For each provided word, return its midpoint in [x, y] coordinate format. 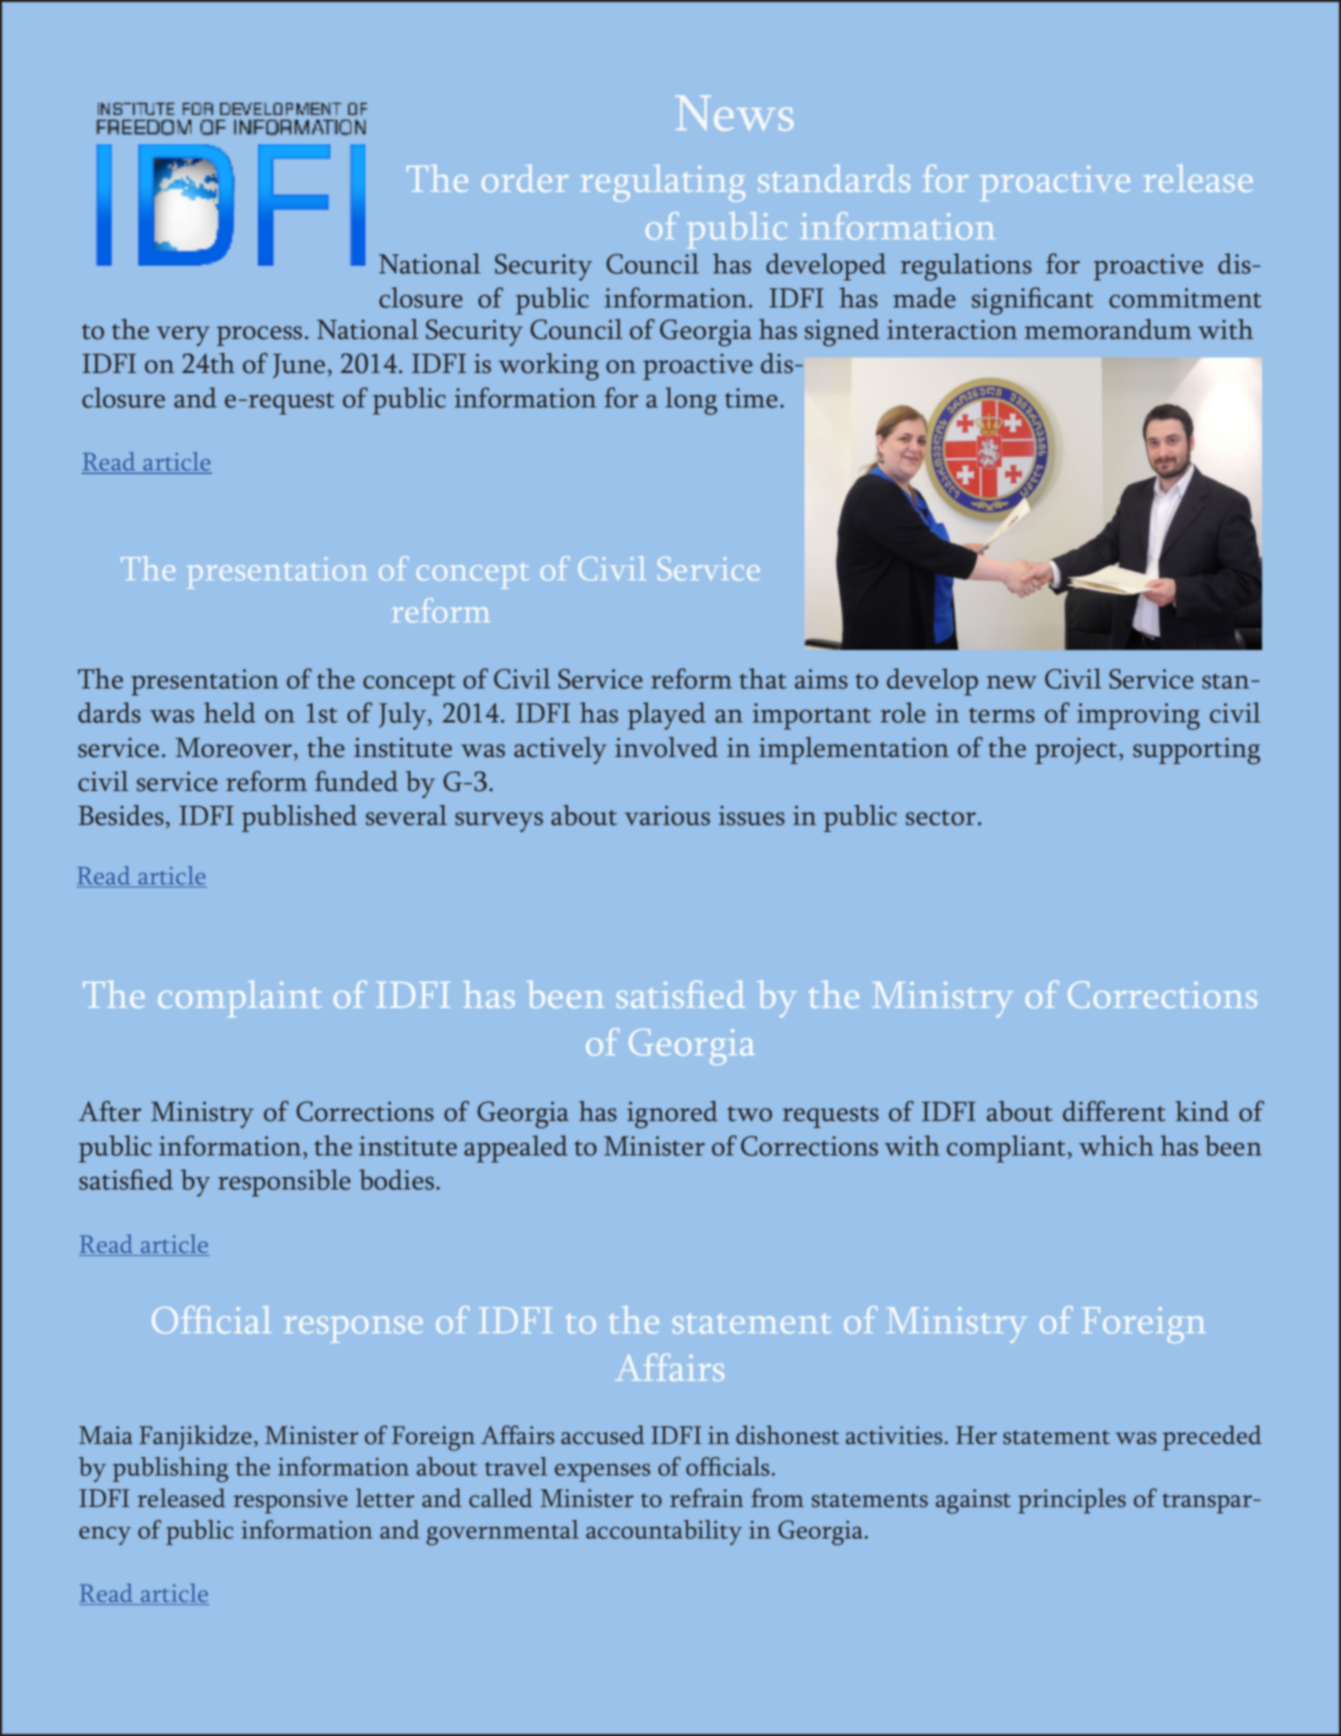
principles [1072, 1501]
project [1077, 750]
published [299, 818]
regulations [966, 267]
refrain [707, 1498]
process [259, 336]
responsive [291, 1501]
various [667, 815]
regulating [663, 183]
